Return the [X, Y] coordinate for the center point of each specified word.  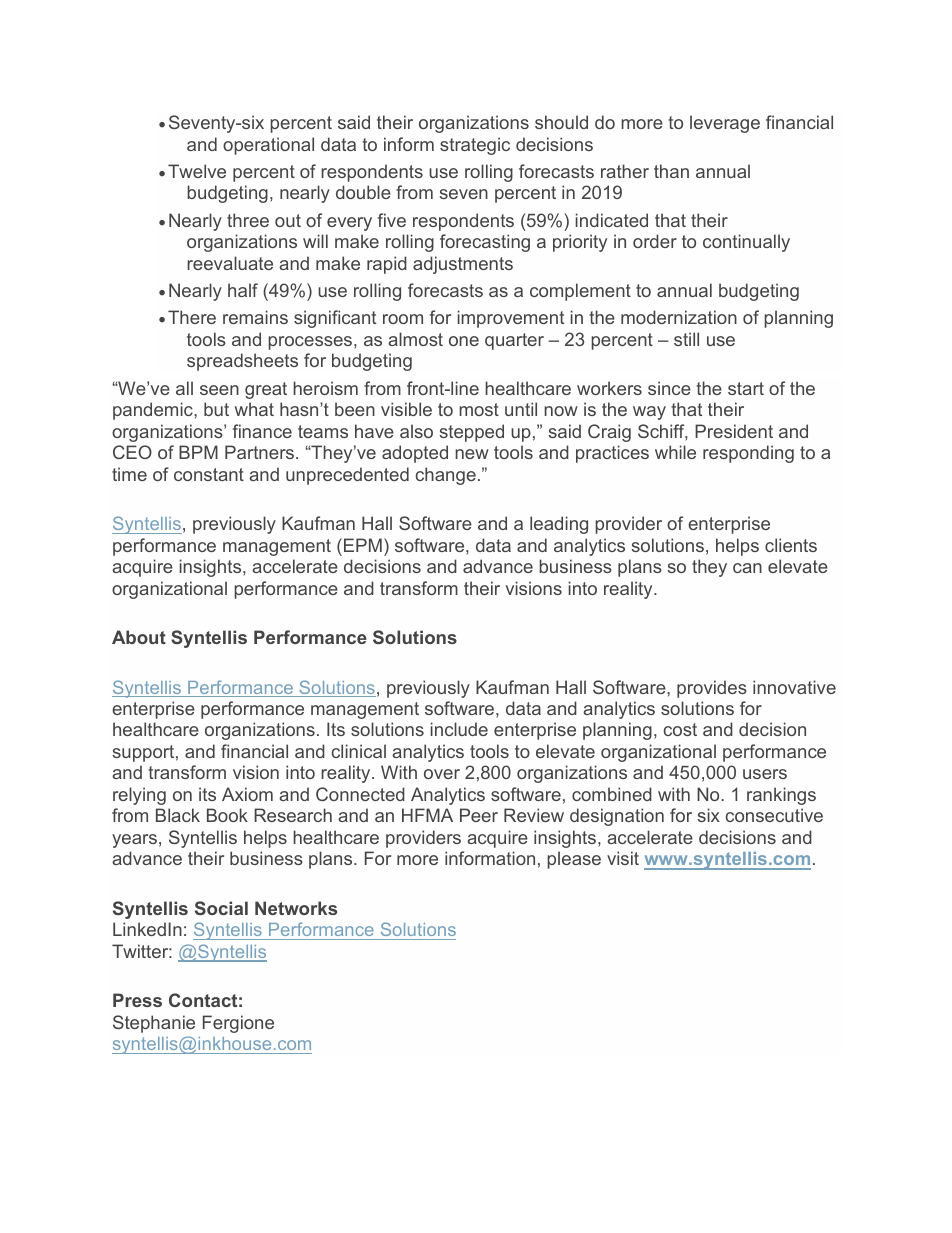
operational [268, 146]
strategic [475, 146]
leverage [725, 124]
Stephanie [154, 1024]
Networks [296, 908]
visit [623, 858]
